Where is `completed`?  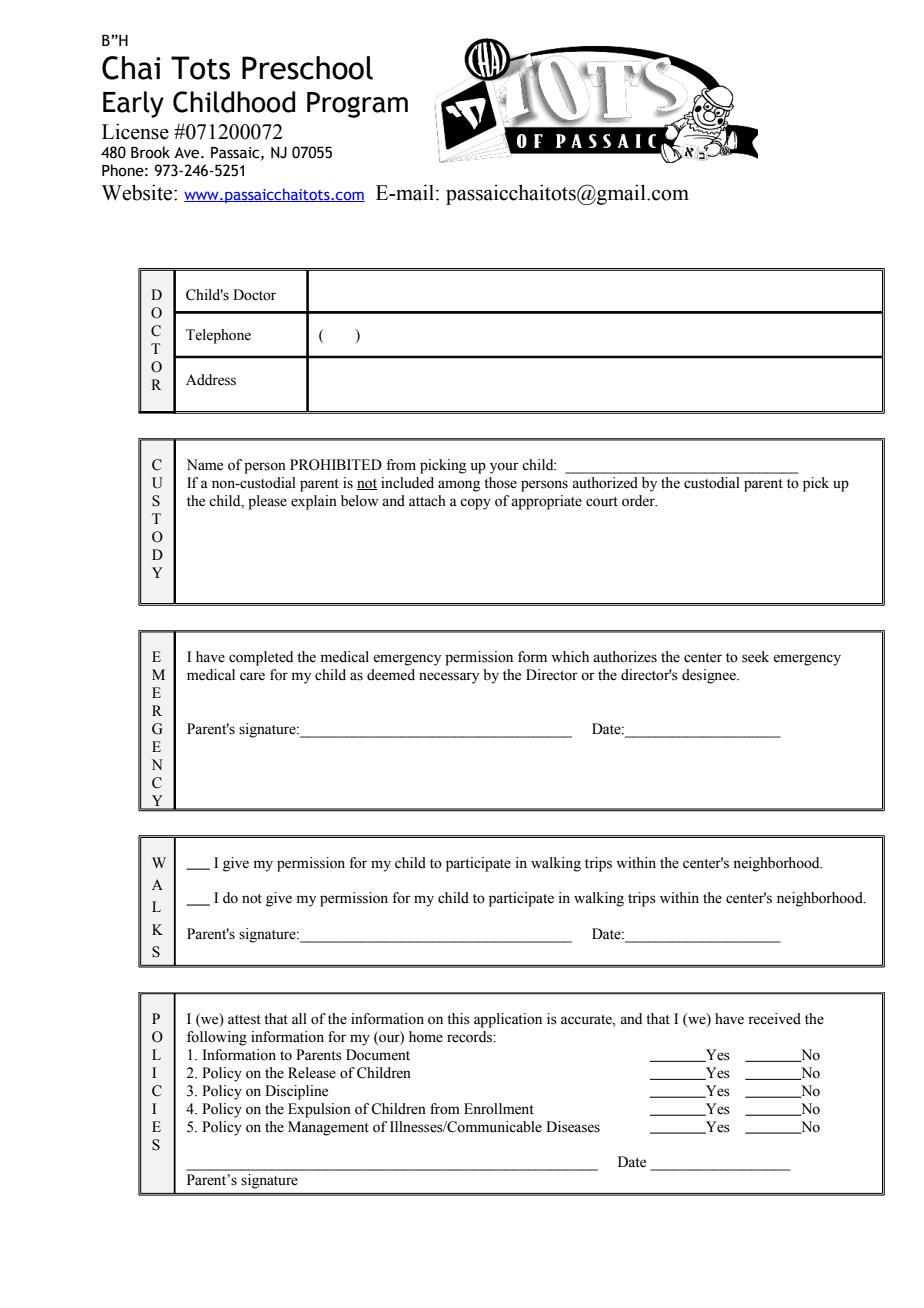 completed is located at coordinates (261, 658).
